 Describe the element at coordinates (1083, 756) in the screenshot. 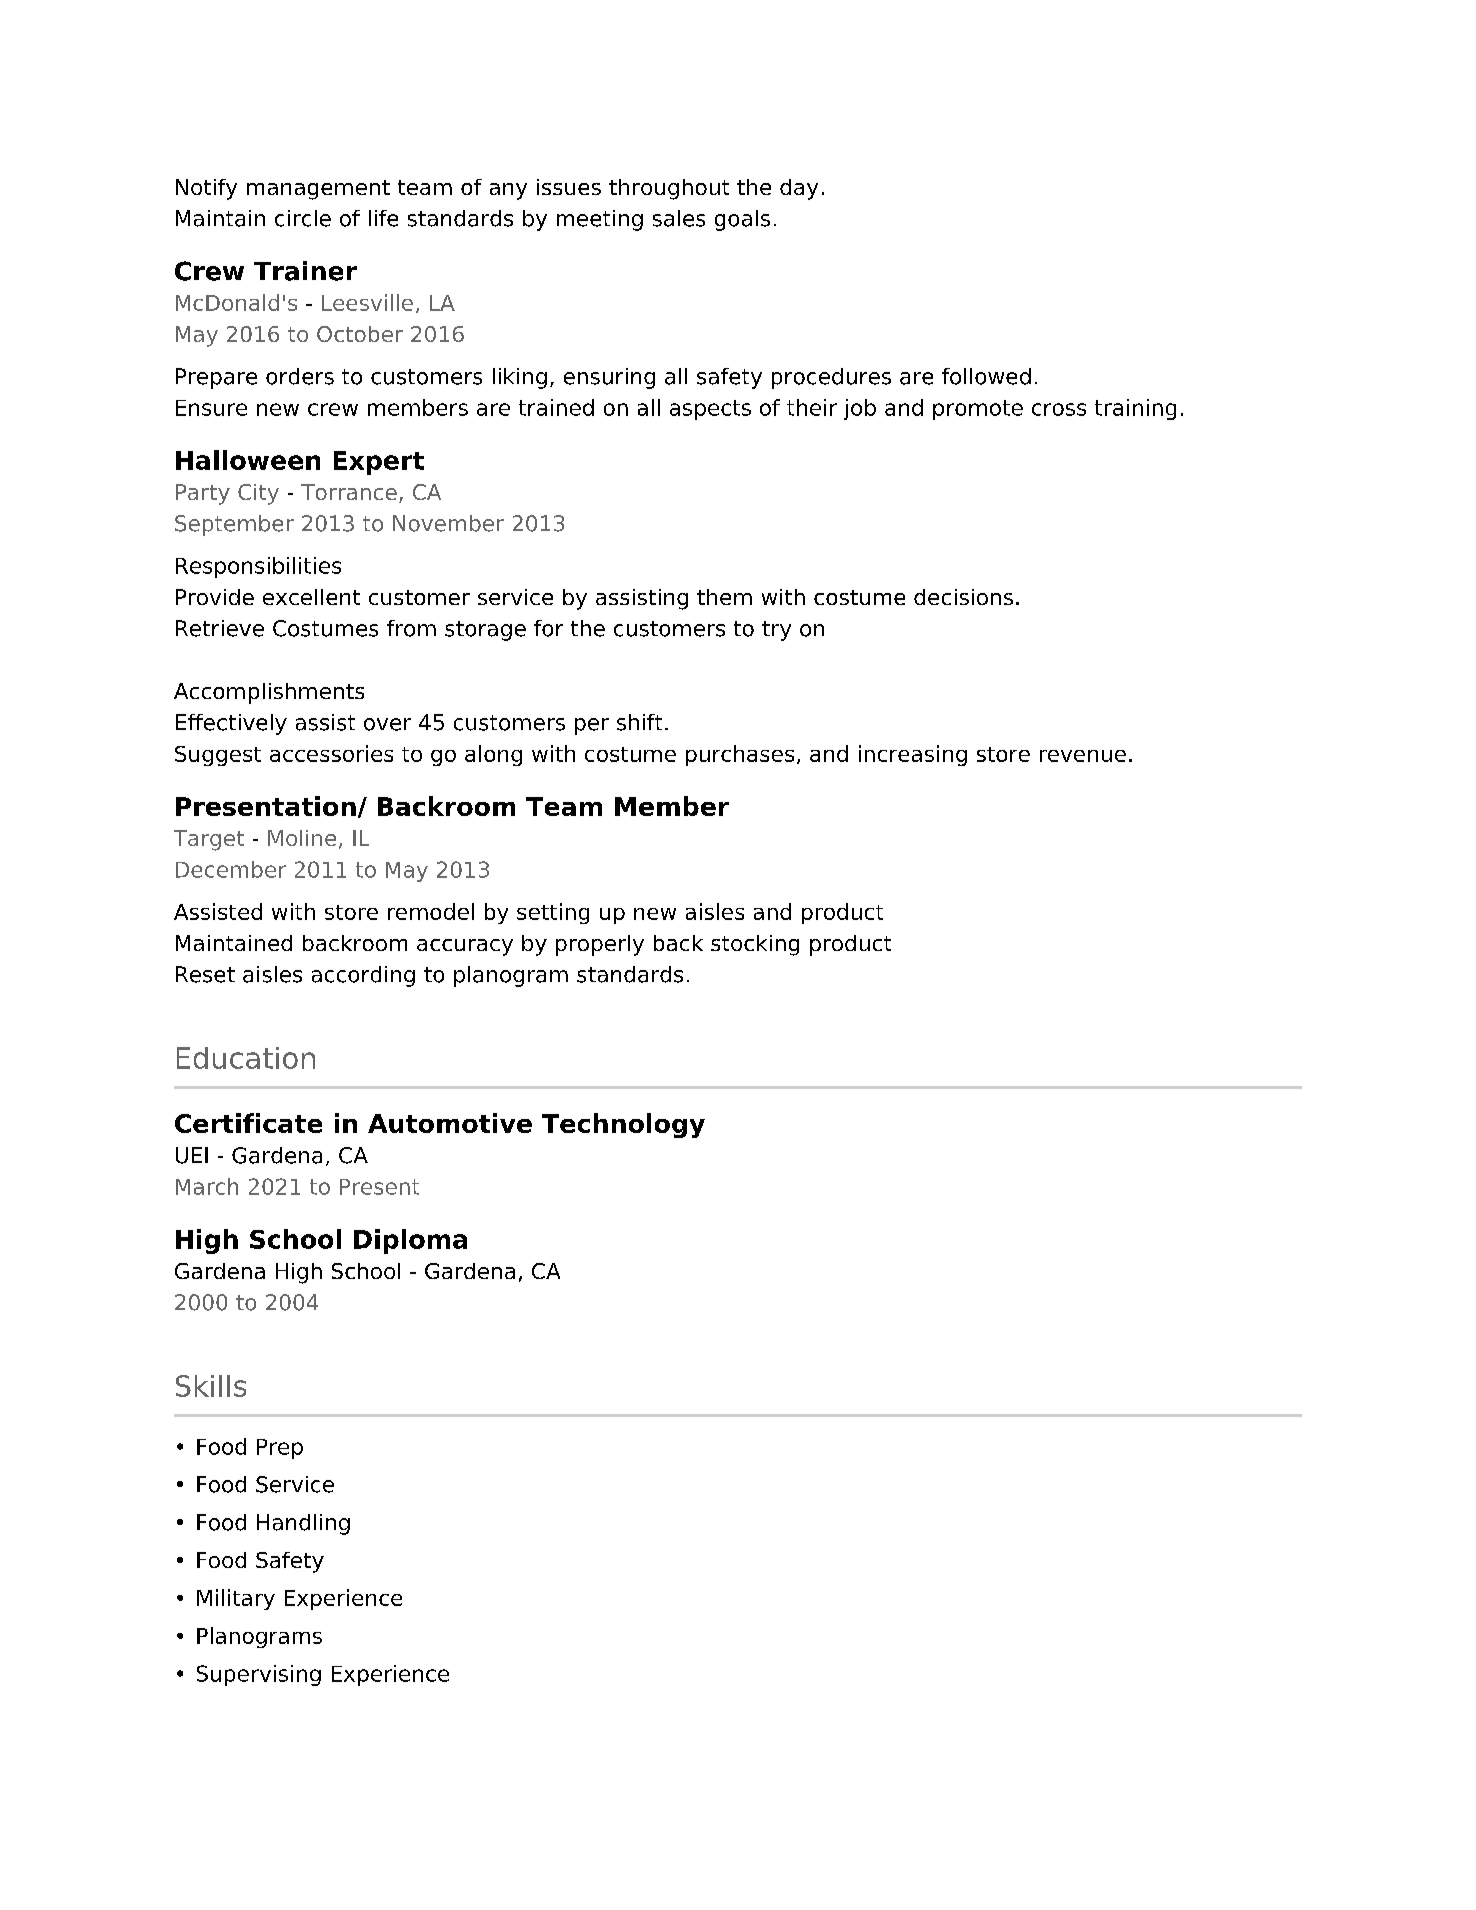

I see `revenue` at that location.
